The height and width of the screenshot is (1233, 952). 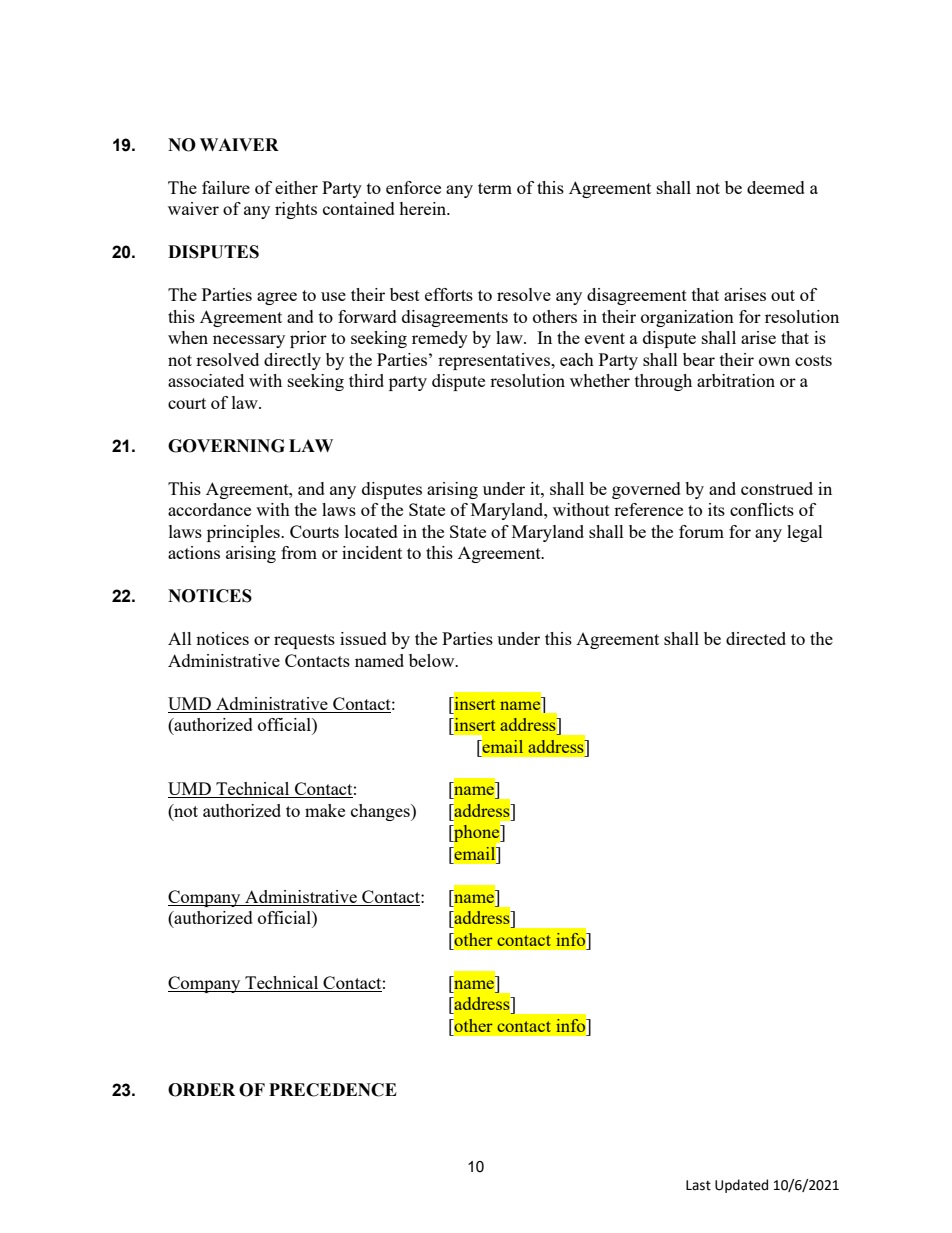 What do you see at coordinates (741, 1186) in the screenshot?
I see `Updated` at bounding box center [741, 1186].
